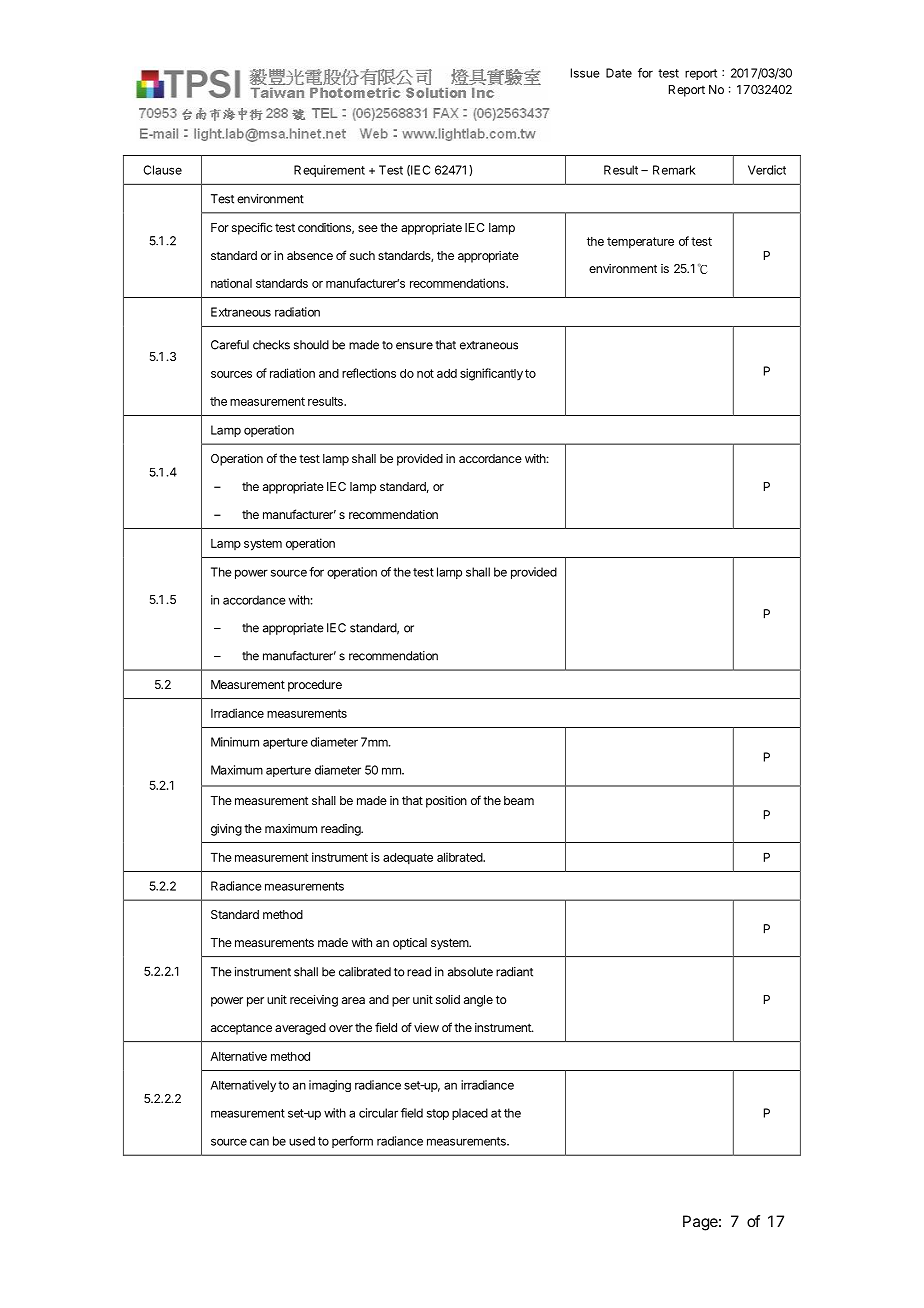 The width and height of the screenshot is (924, 1308). I want to click on Remark, so click(674, 170).
